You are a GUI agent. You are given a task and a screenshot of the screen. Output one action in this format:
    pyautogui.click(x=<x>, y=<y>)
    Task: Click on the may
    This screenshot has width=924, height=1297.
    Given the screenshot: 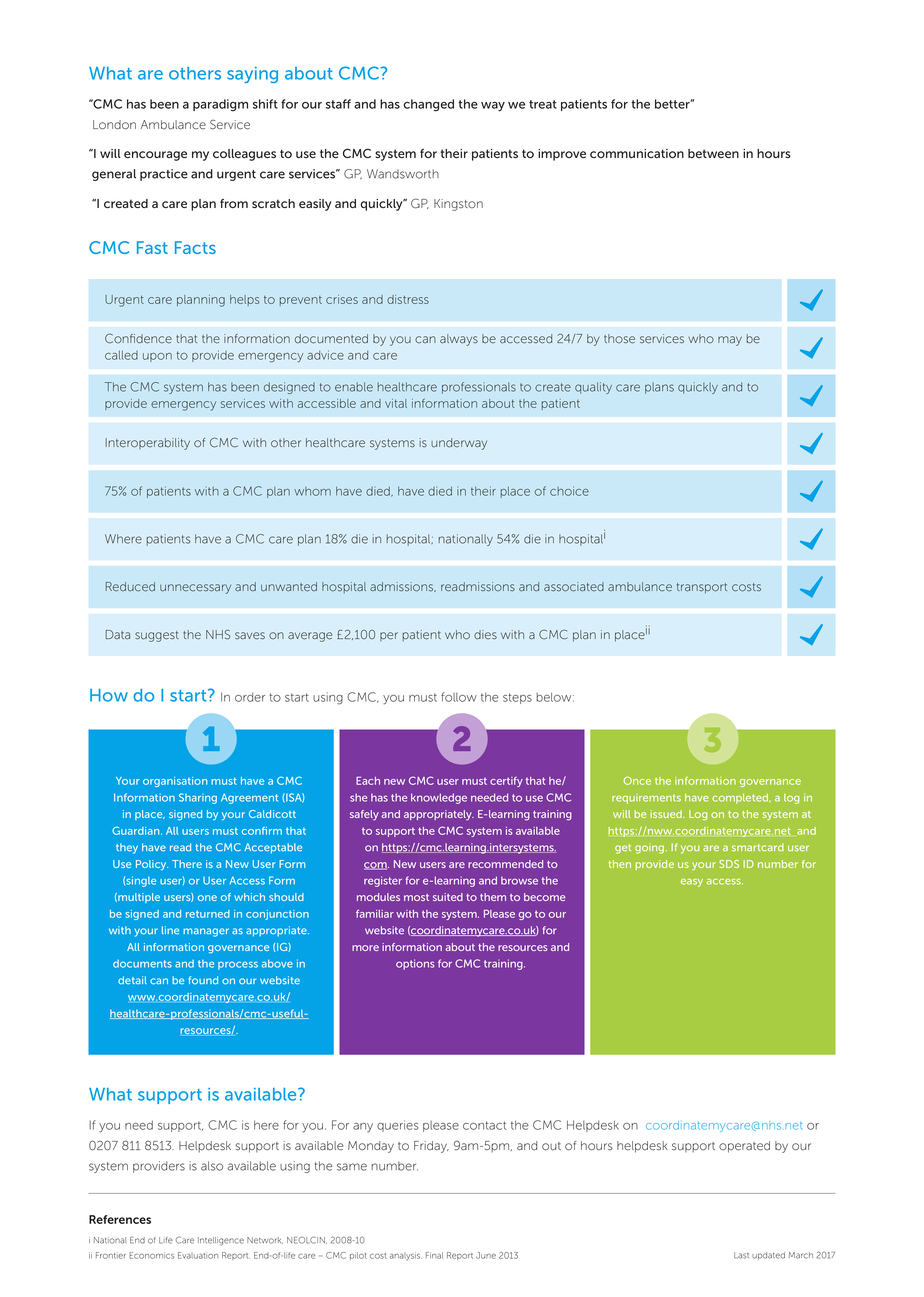 What is the action you would take?
    pyautogui.click(x=730, y=341)
